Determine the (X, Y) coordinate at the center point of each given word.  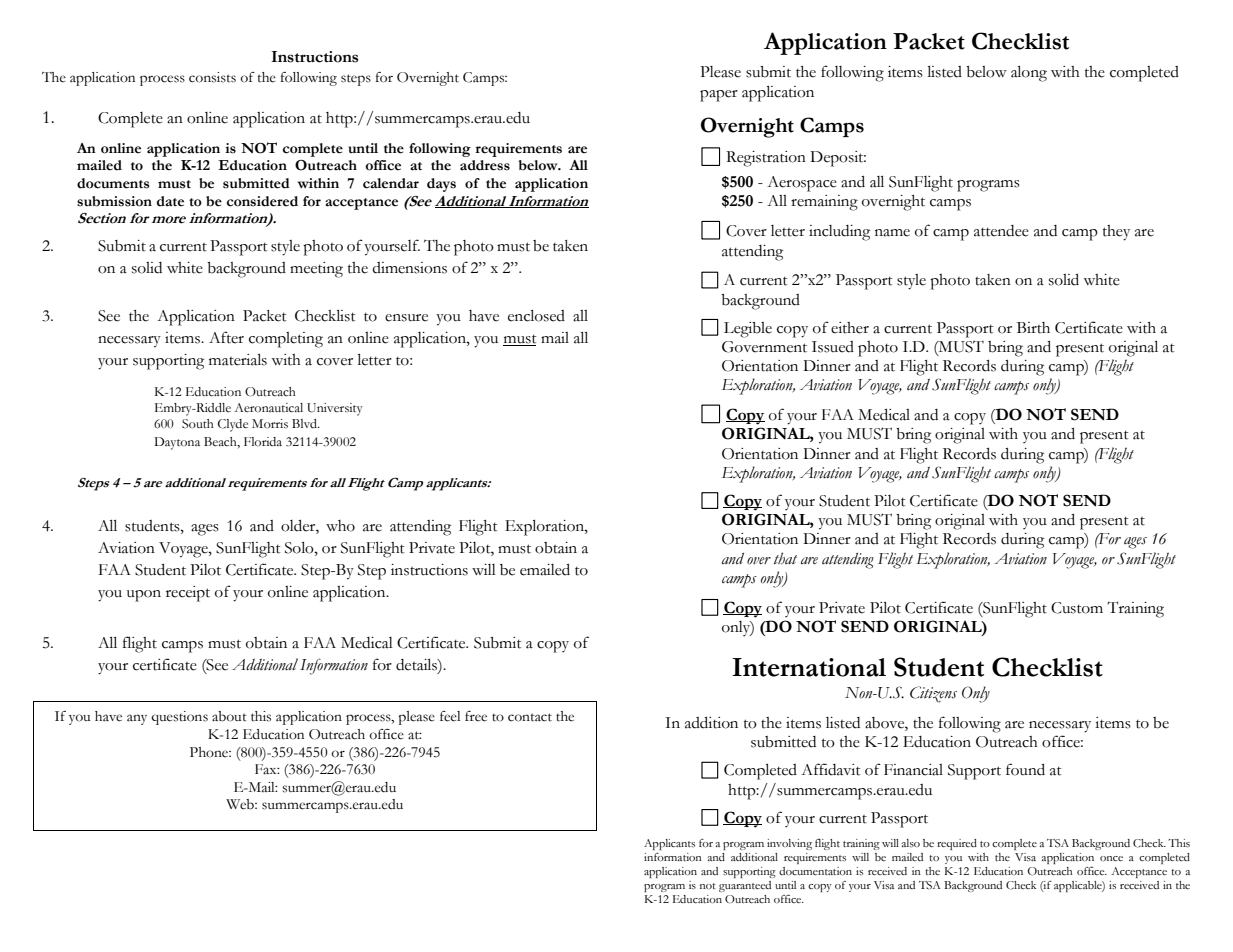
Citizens (933, 694)
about (229, 716)
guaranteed (745, 886)
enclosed (536, 316)
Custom (1077, 608)
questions (179, 718)
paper (719, 96)
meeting (316, 270)
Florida (263, 441)
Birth (1033, 328)
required (957, 844)
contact (530, 717)
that (785, 558)
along (1029, 74)
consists (212, 77)
